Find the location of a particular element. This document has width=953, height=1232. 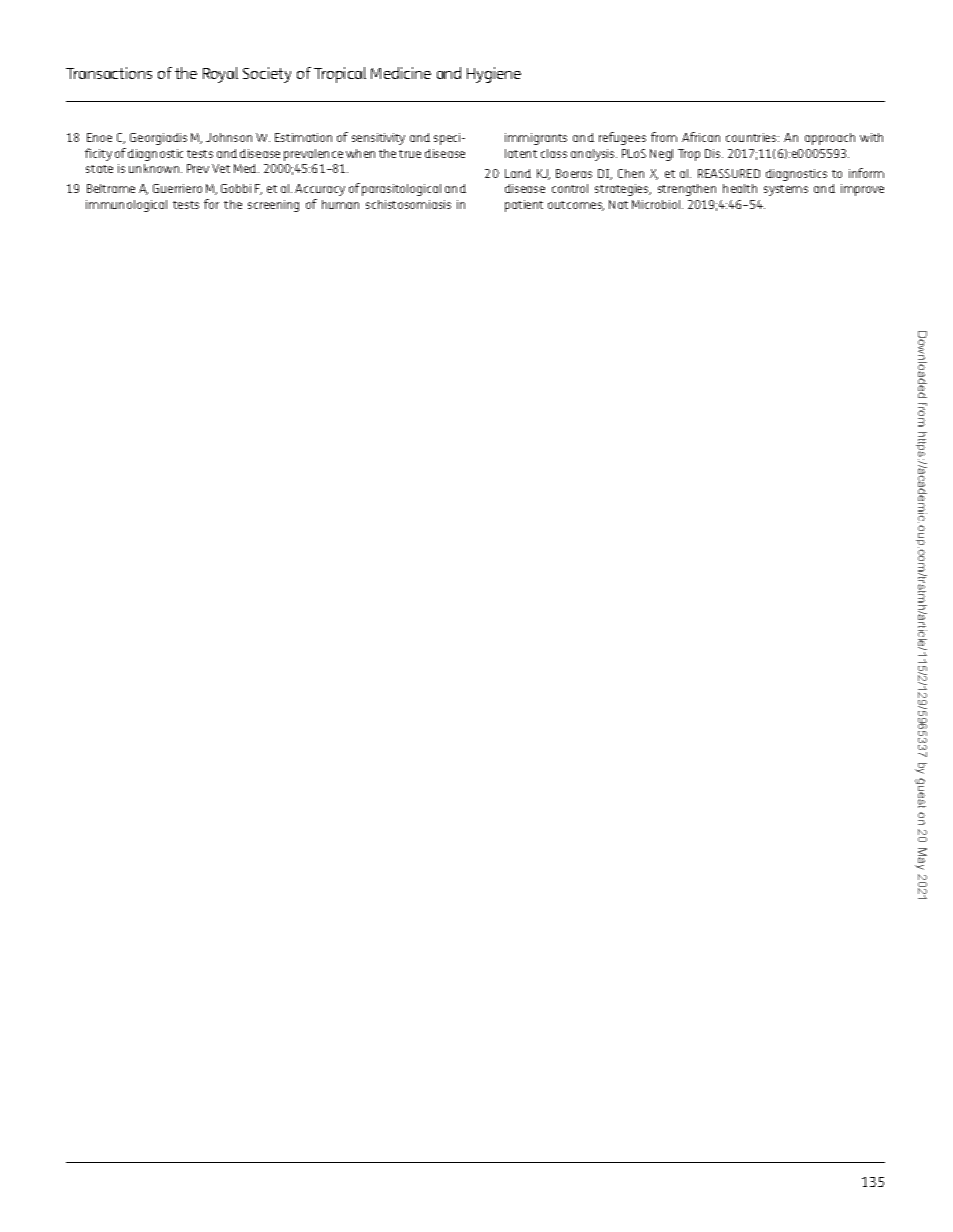

immunological is located at coordinates (126, 206).
